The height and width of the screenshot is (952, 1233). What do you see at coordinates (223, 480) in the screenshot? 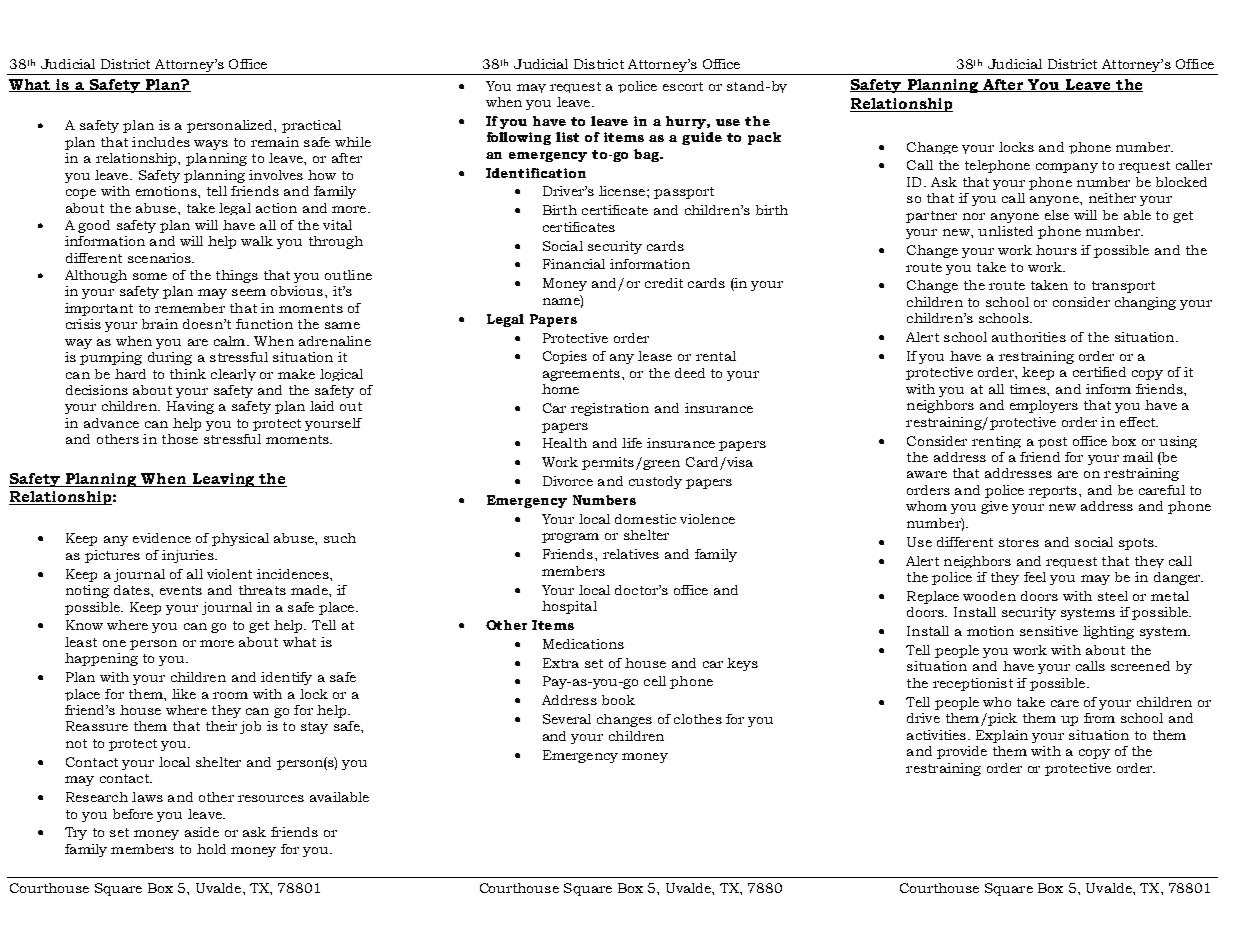
I see `Leaving` at bounding box center [223, 480].
